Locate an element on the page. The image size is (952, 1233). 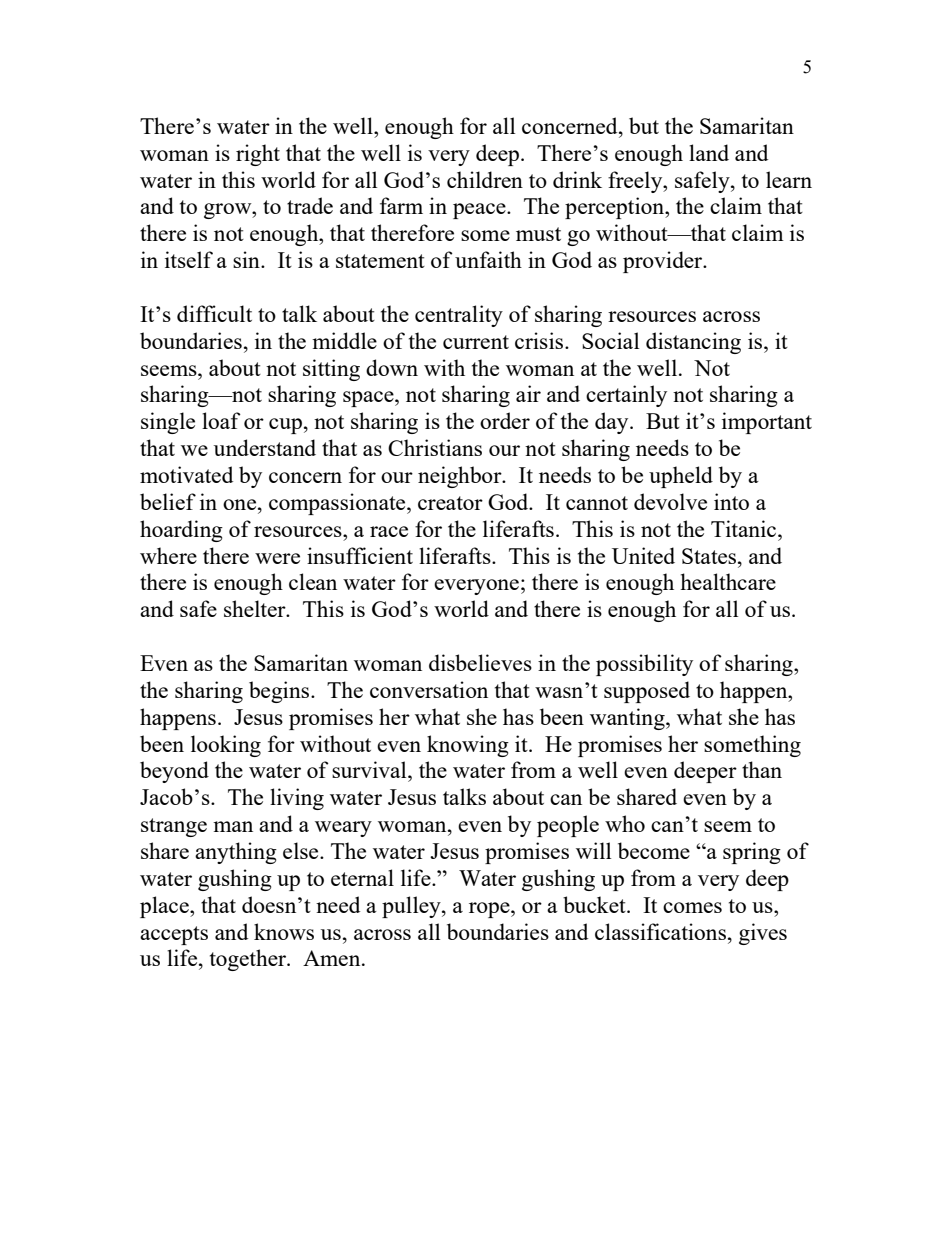
looking is located at coordinates (226, 746).
